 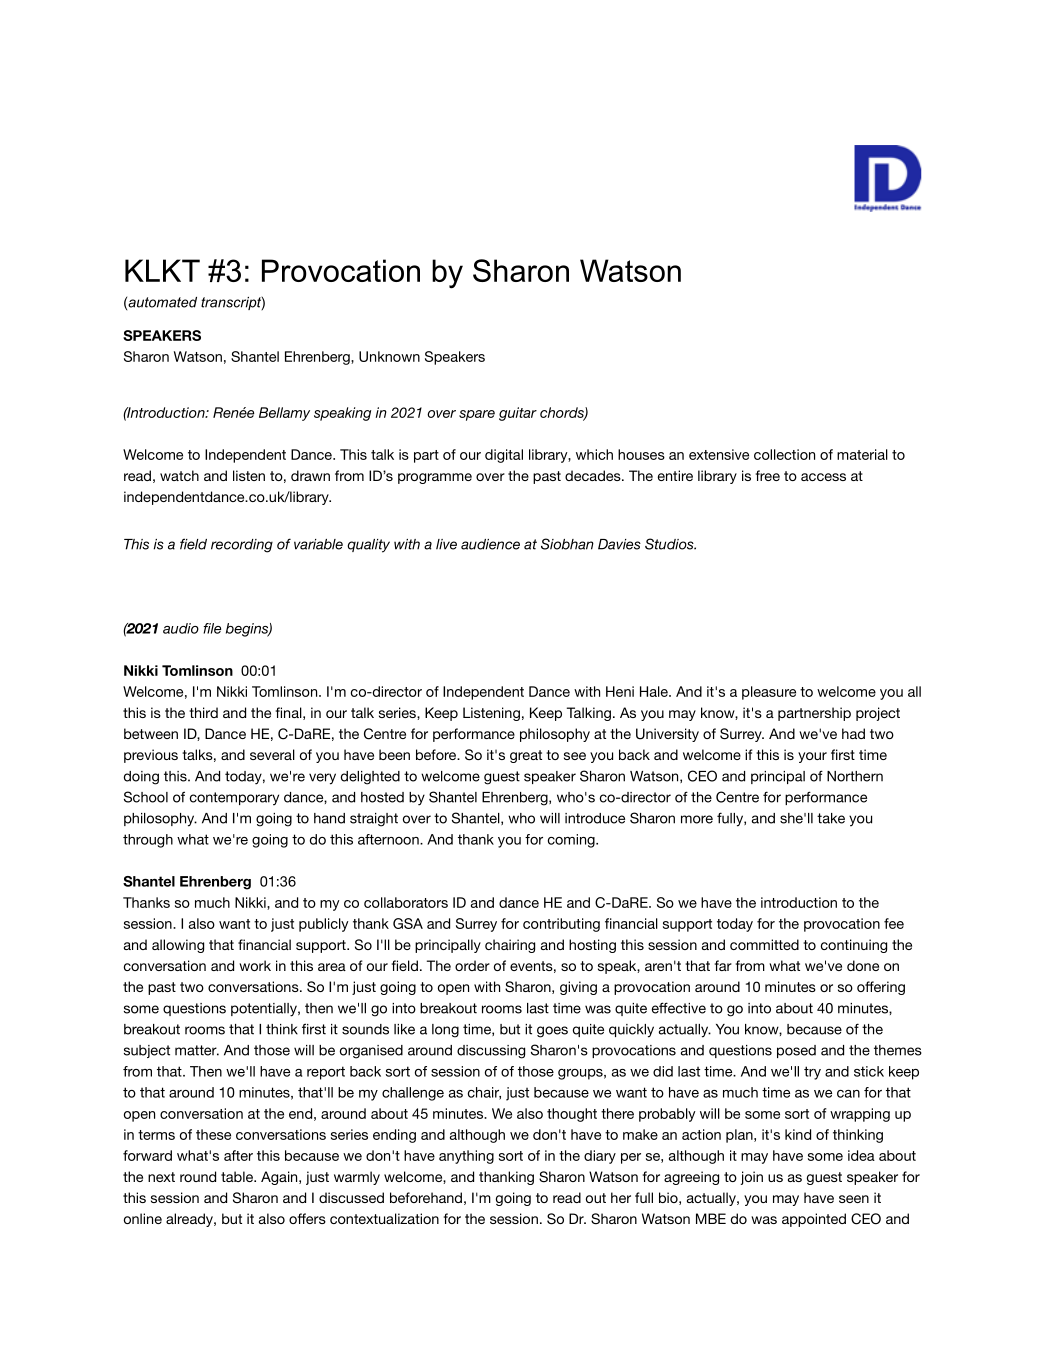 What do you see at coordinates (784, 454) in the screenshot?
I see `collection` at bounding box center [784, 454].
